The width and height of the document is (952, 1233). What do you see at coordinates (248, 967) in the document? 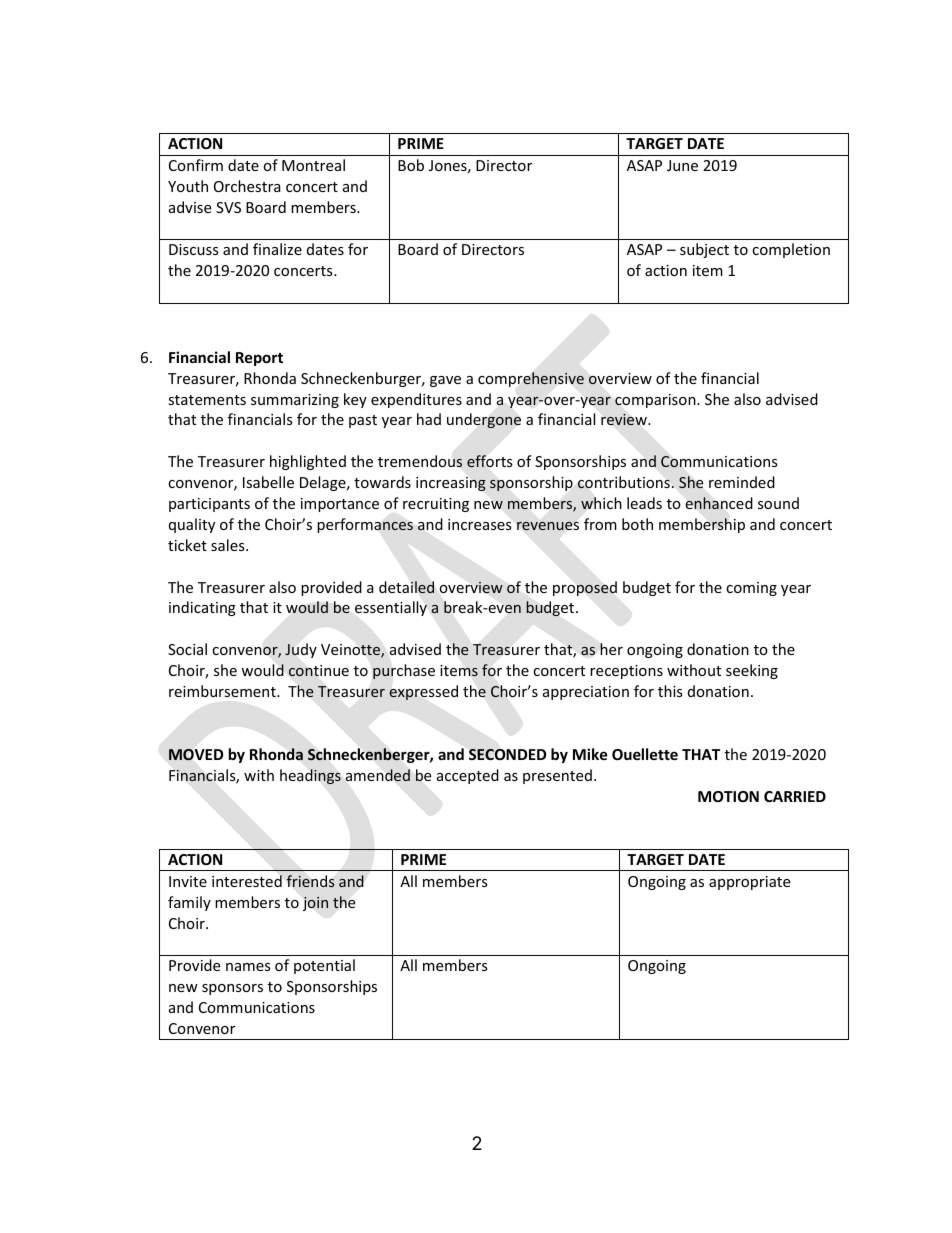
I see `names` at bounding box center [248, 967].
